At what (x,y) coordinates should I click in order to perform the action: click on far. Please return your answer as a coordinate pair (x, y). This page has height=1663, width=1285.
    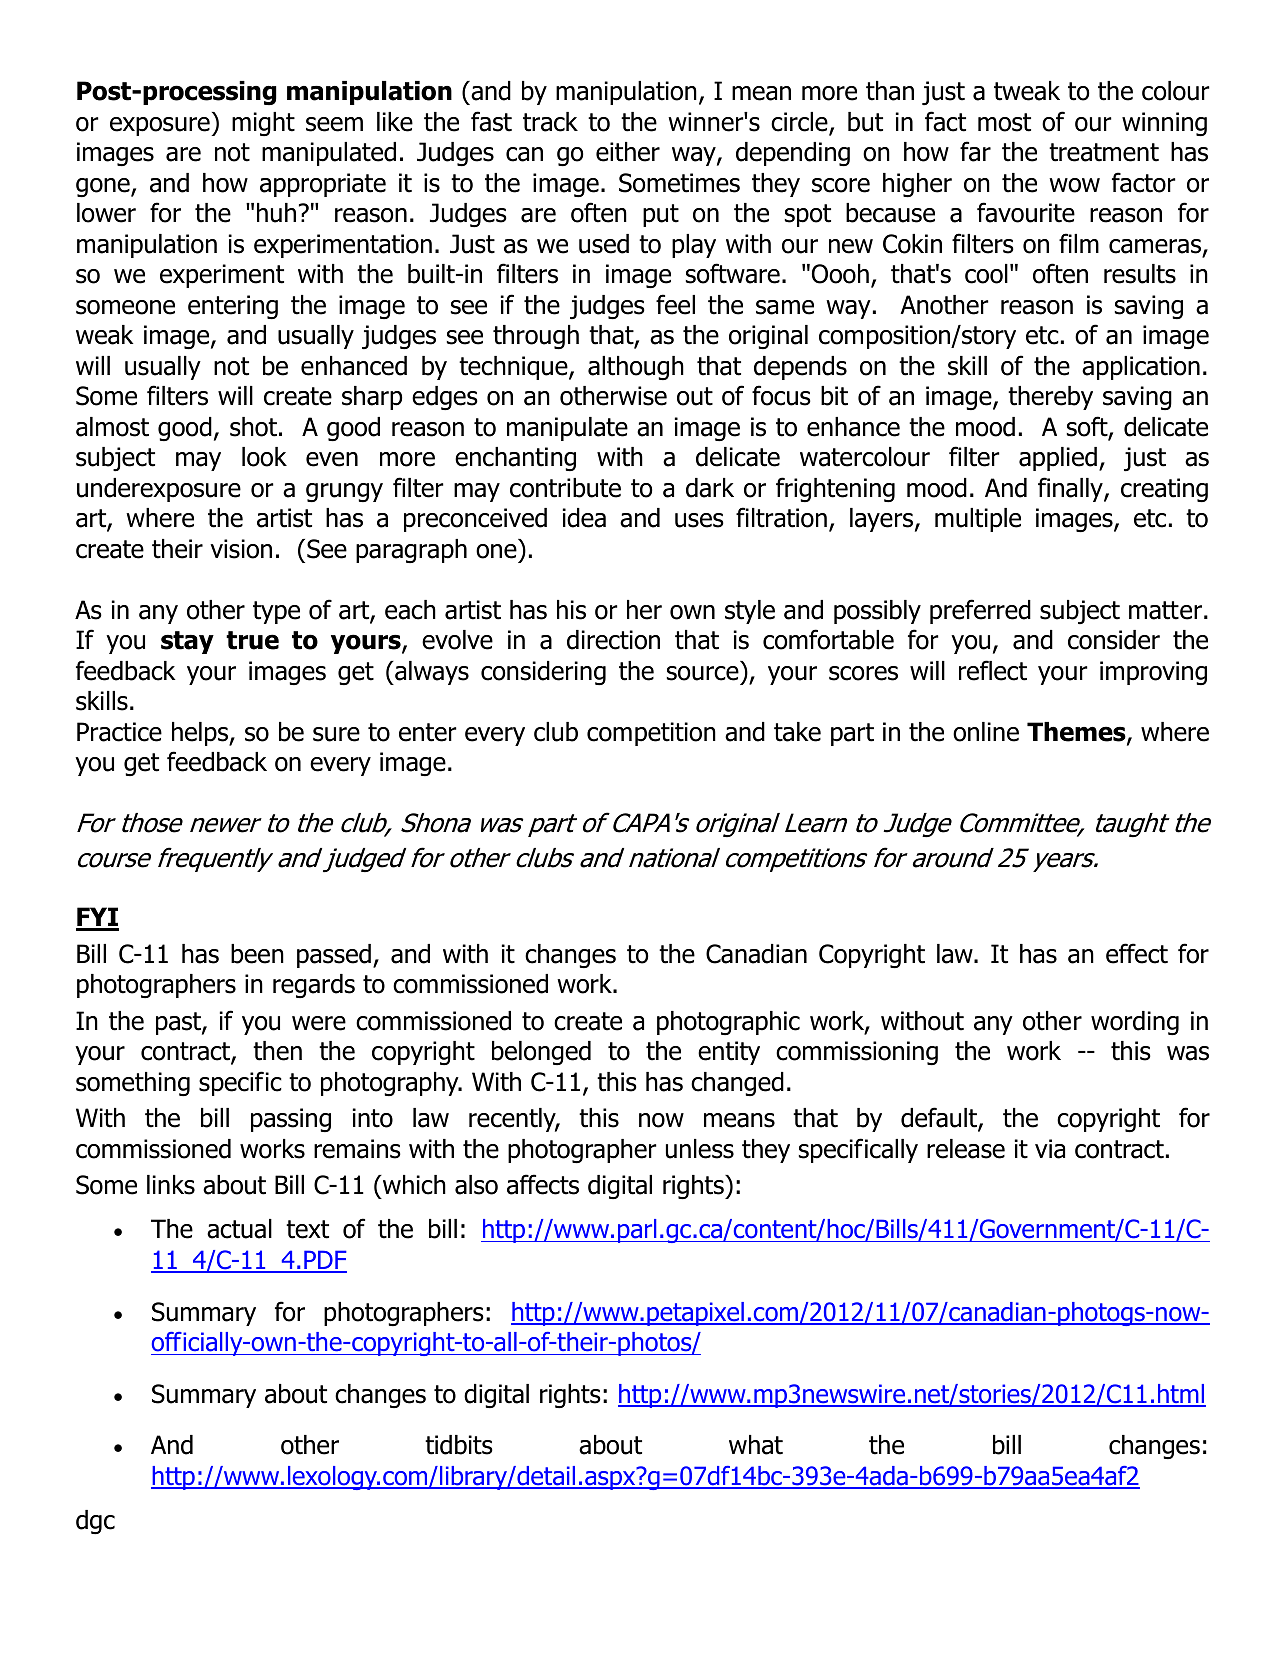
    Looking at the image, I should click on (975, 151).
